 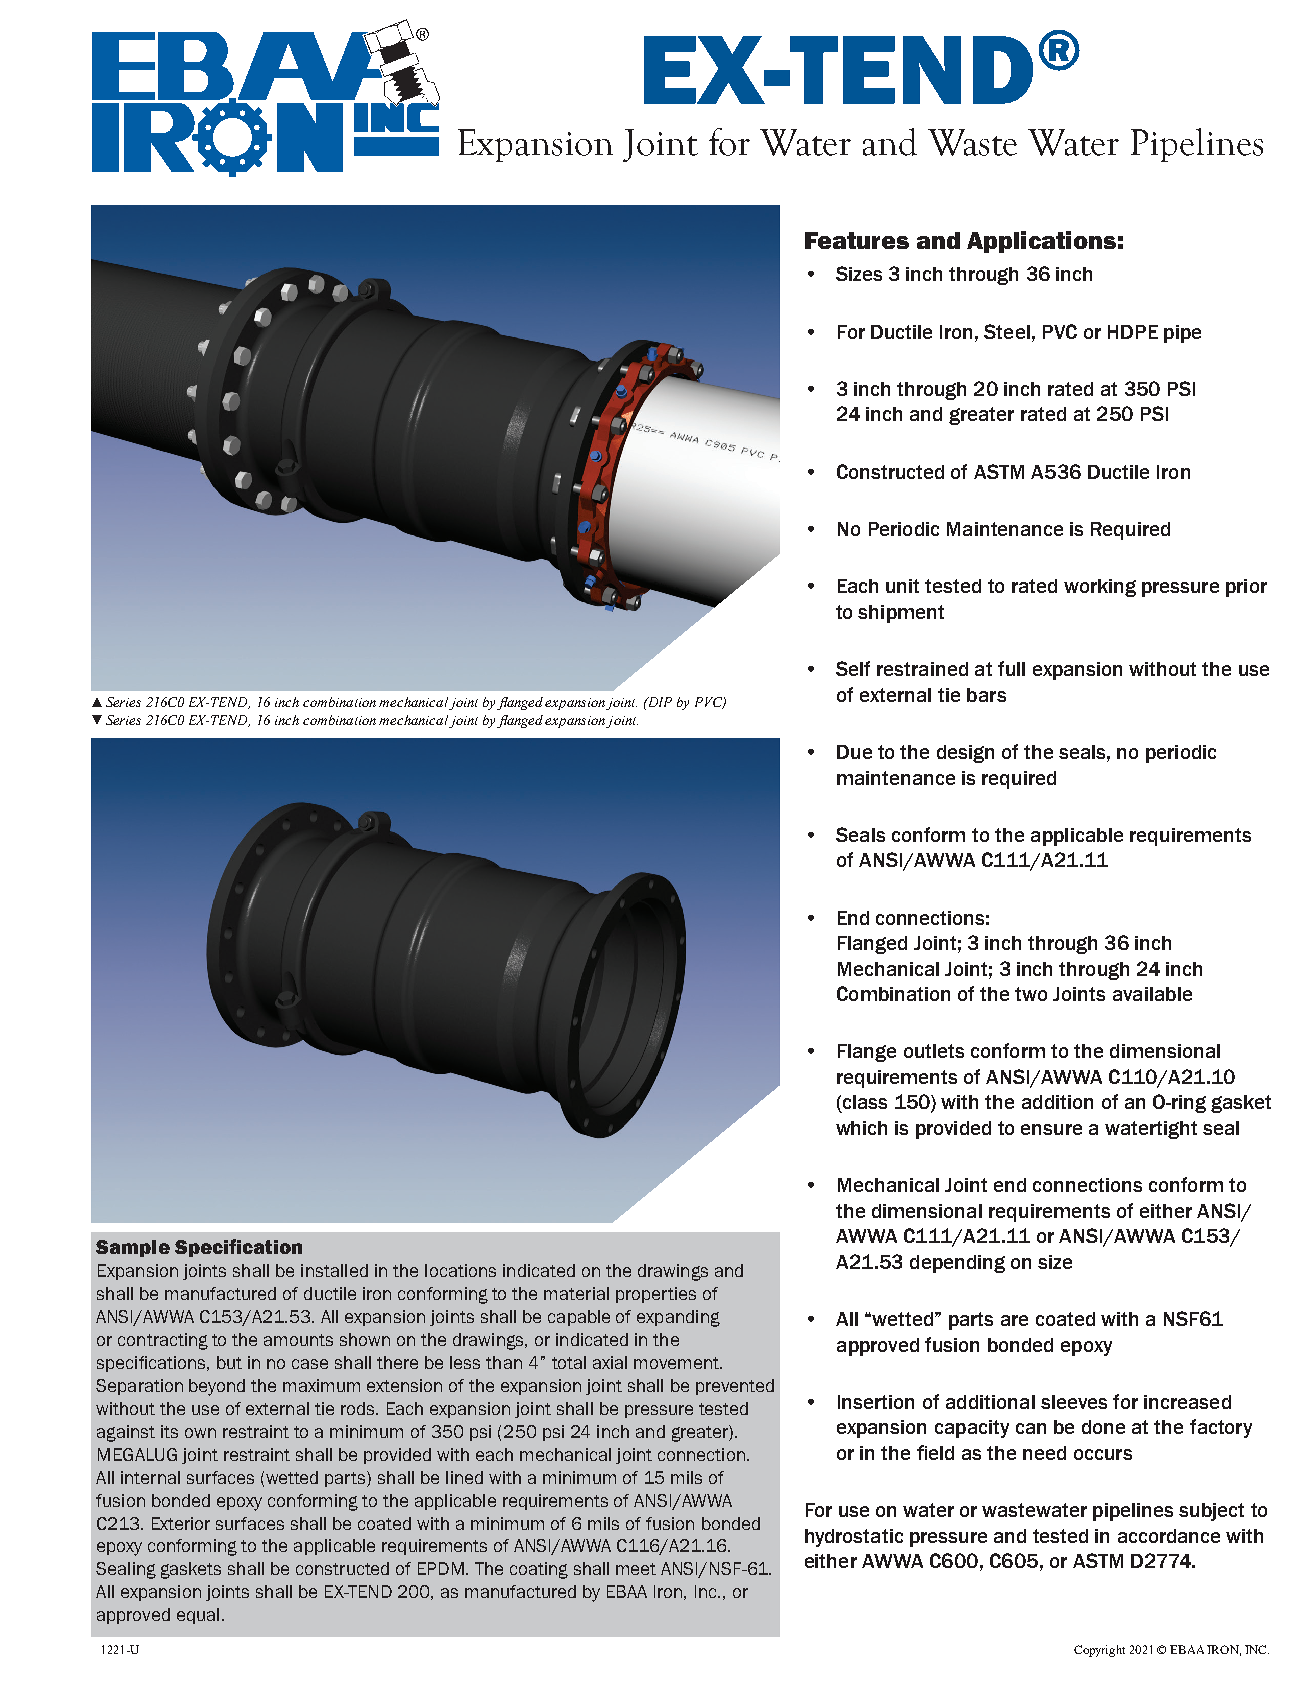 I want to click on bars, so click(x=986, y=695).
